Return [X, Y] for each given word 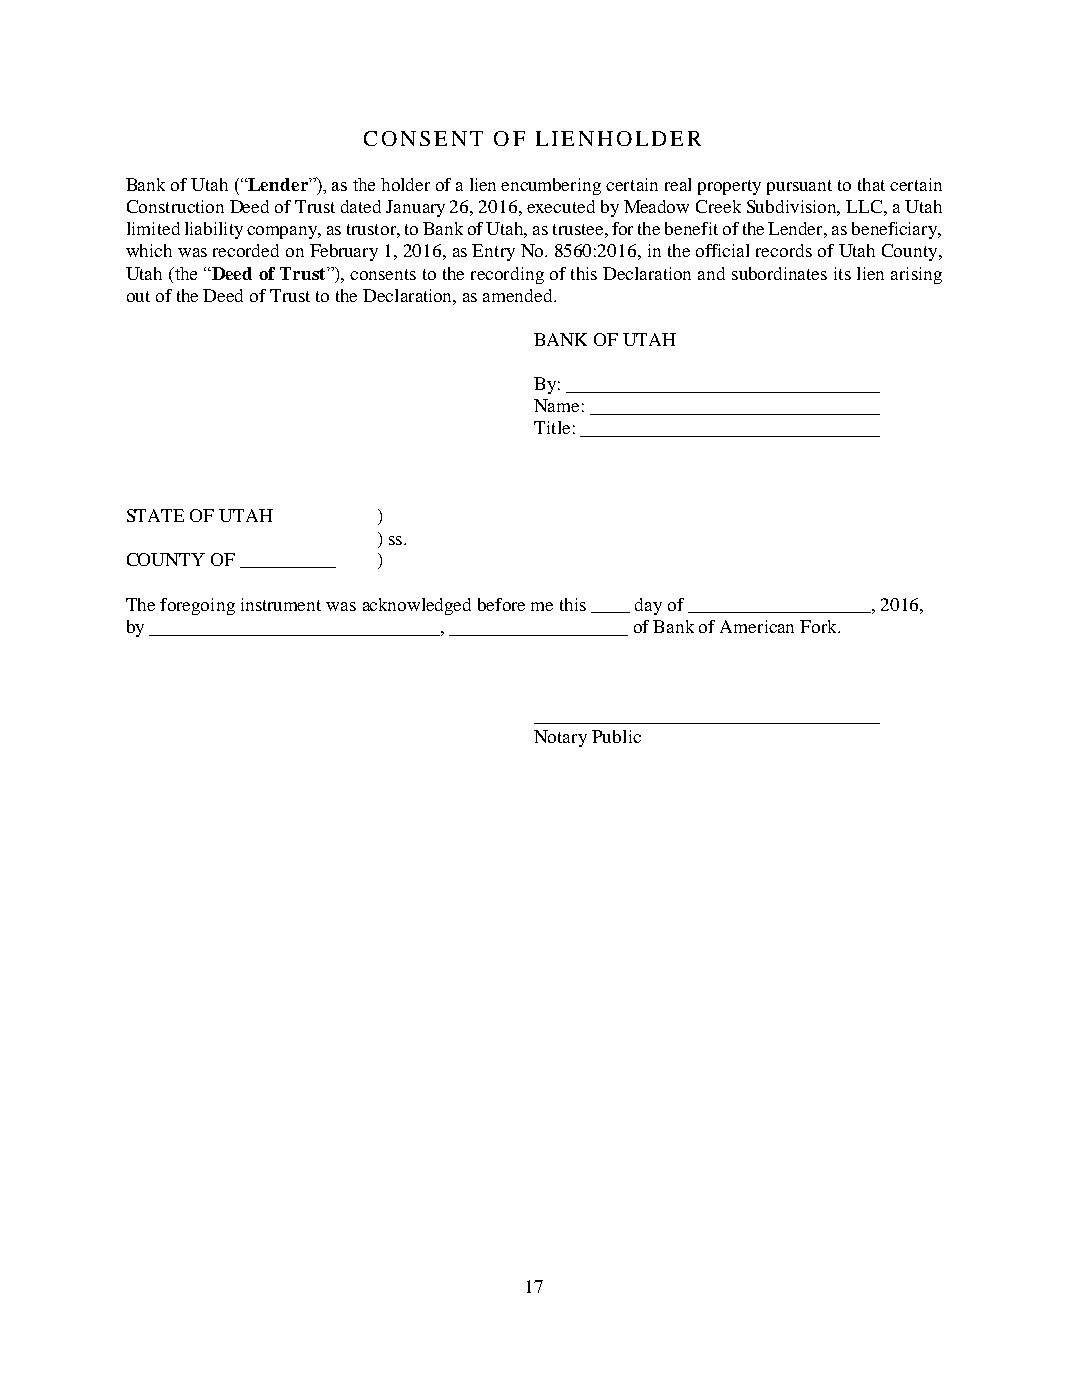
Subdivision [793, 208]
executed [561, 206]
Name [556, 405]
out [138, 296]
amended [519, 295]
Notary [560, 738]
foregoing [197, 606]
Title [552, 427]
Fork [820, 626]
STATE [155, 515]
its [842, 273]
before [501, 604]
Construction [175, 206]
